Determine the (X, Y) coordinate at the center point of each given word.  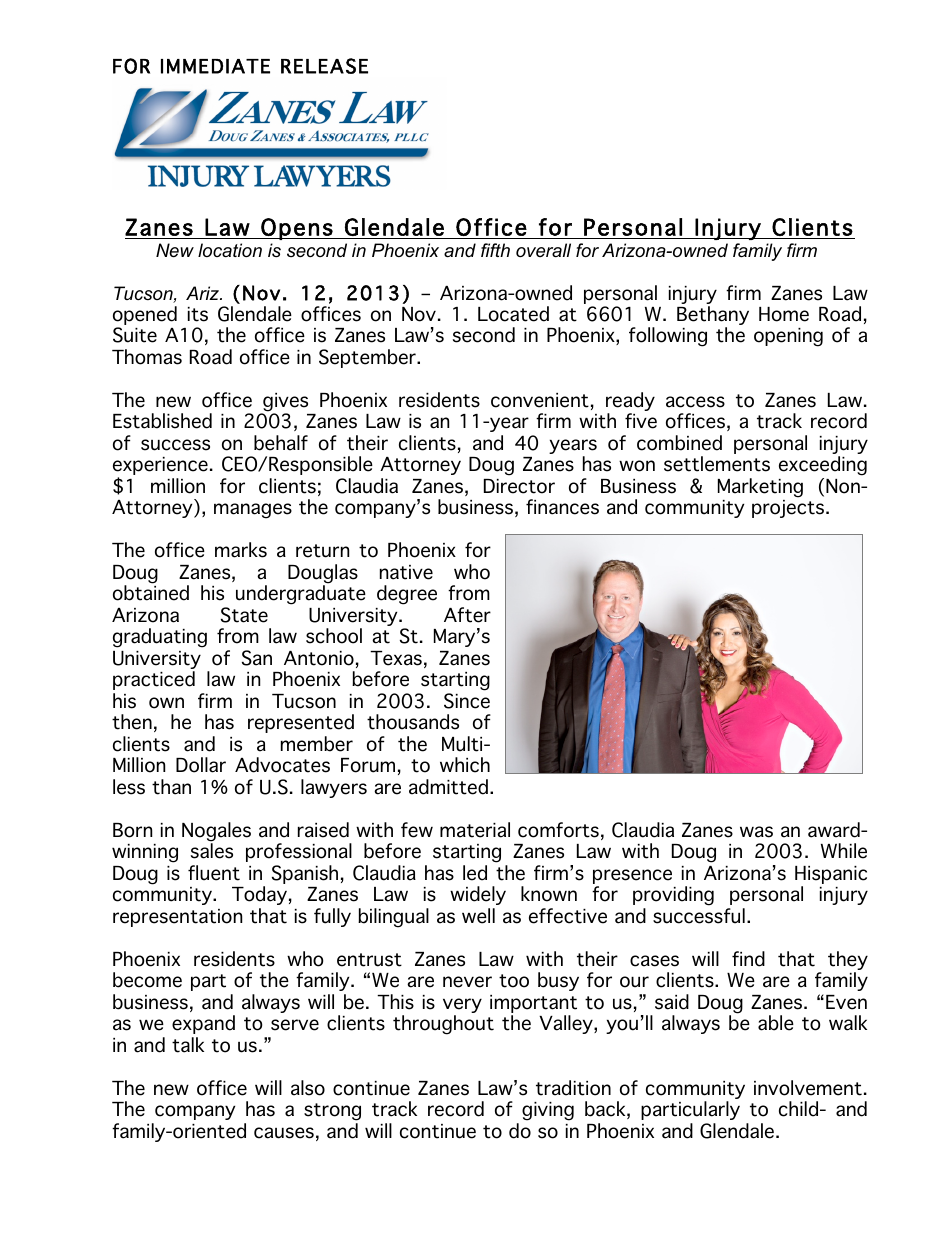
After (467, 615)
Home (784, 314)
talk (188, 1045)
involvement (808, 1088)
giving (548, 1111)
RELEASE (324, 66)
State (244, 615)
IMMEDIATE (215, 66)
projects (788, 509)
